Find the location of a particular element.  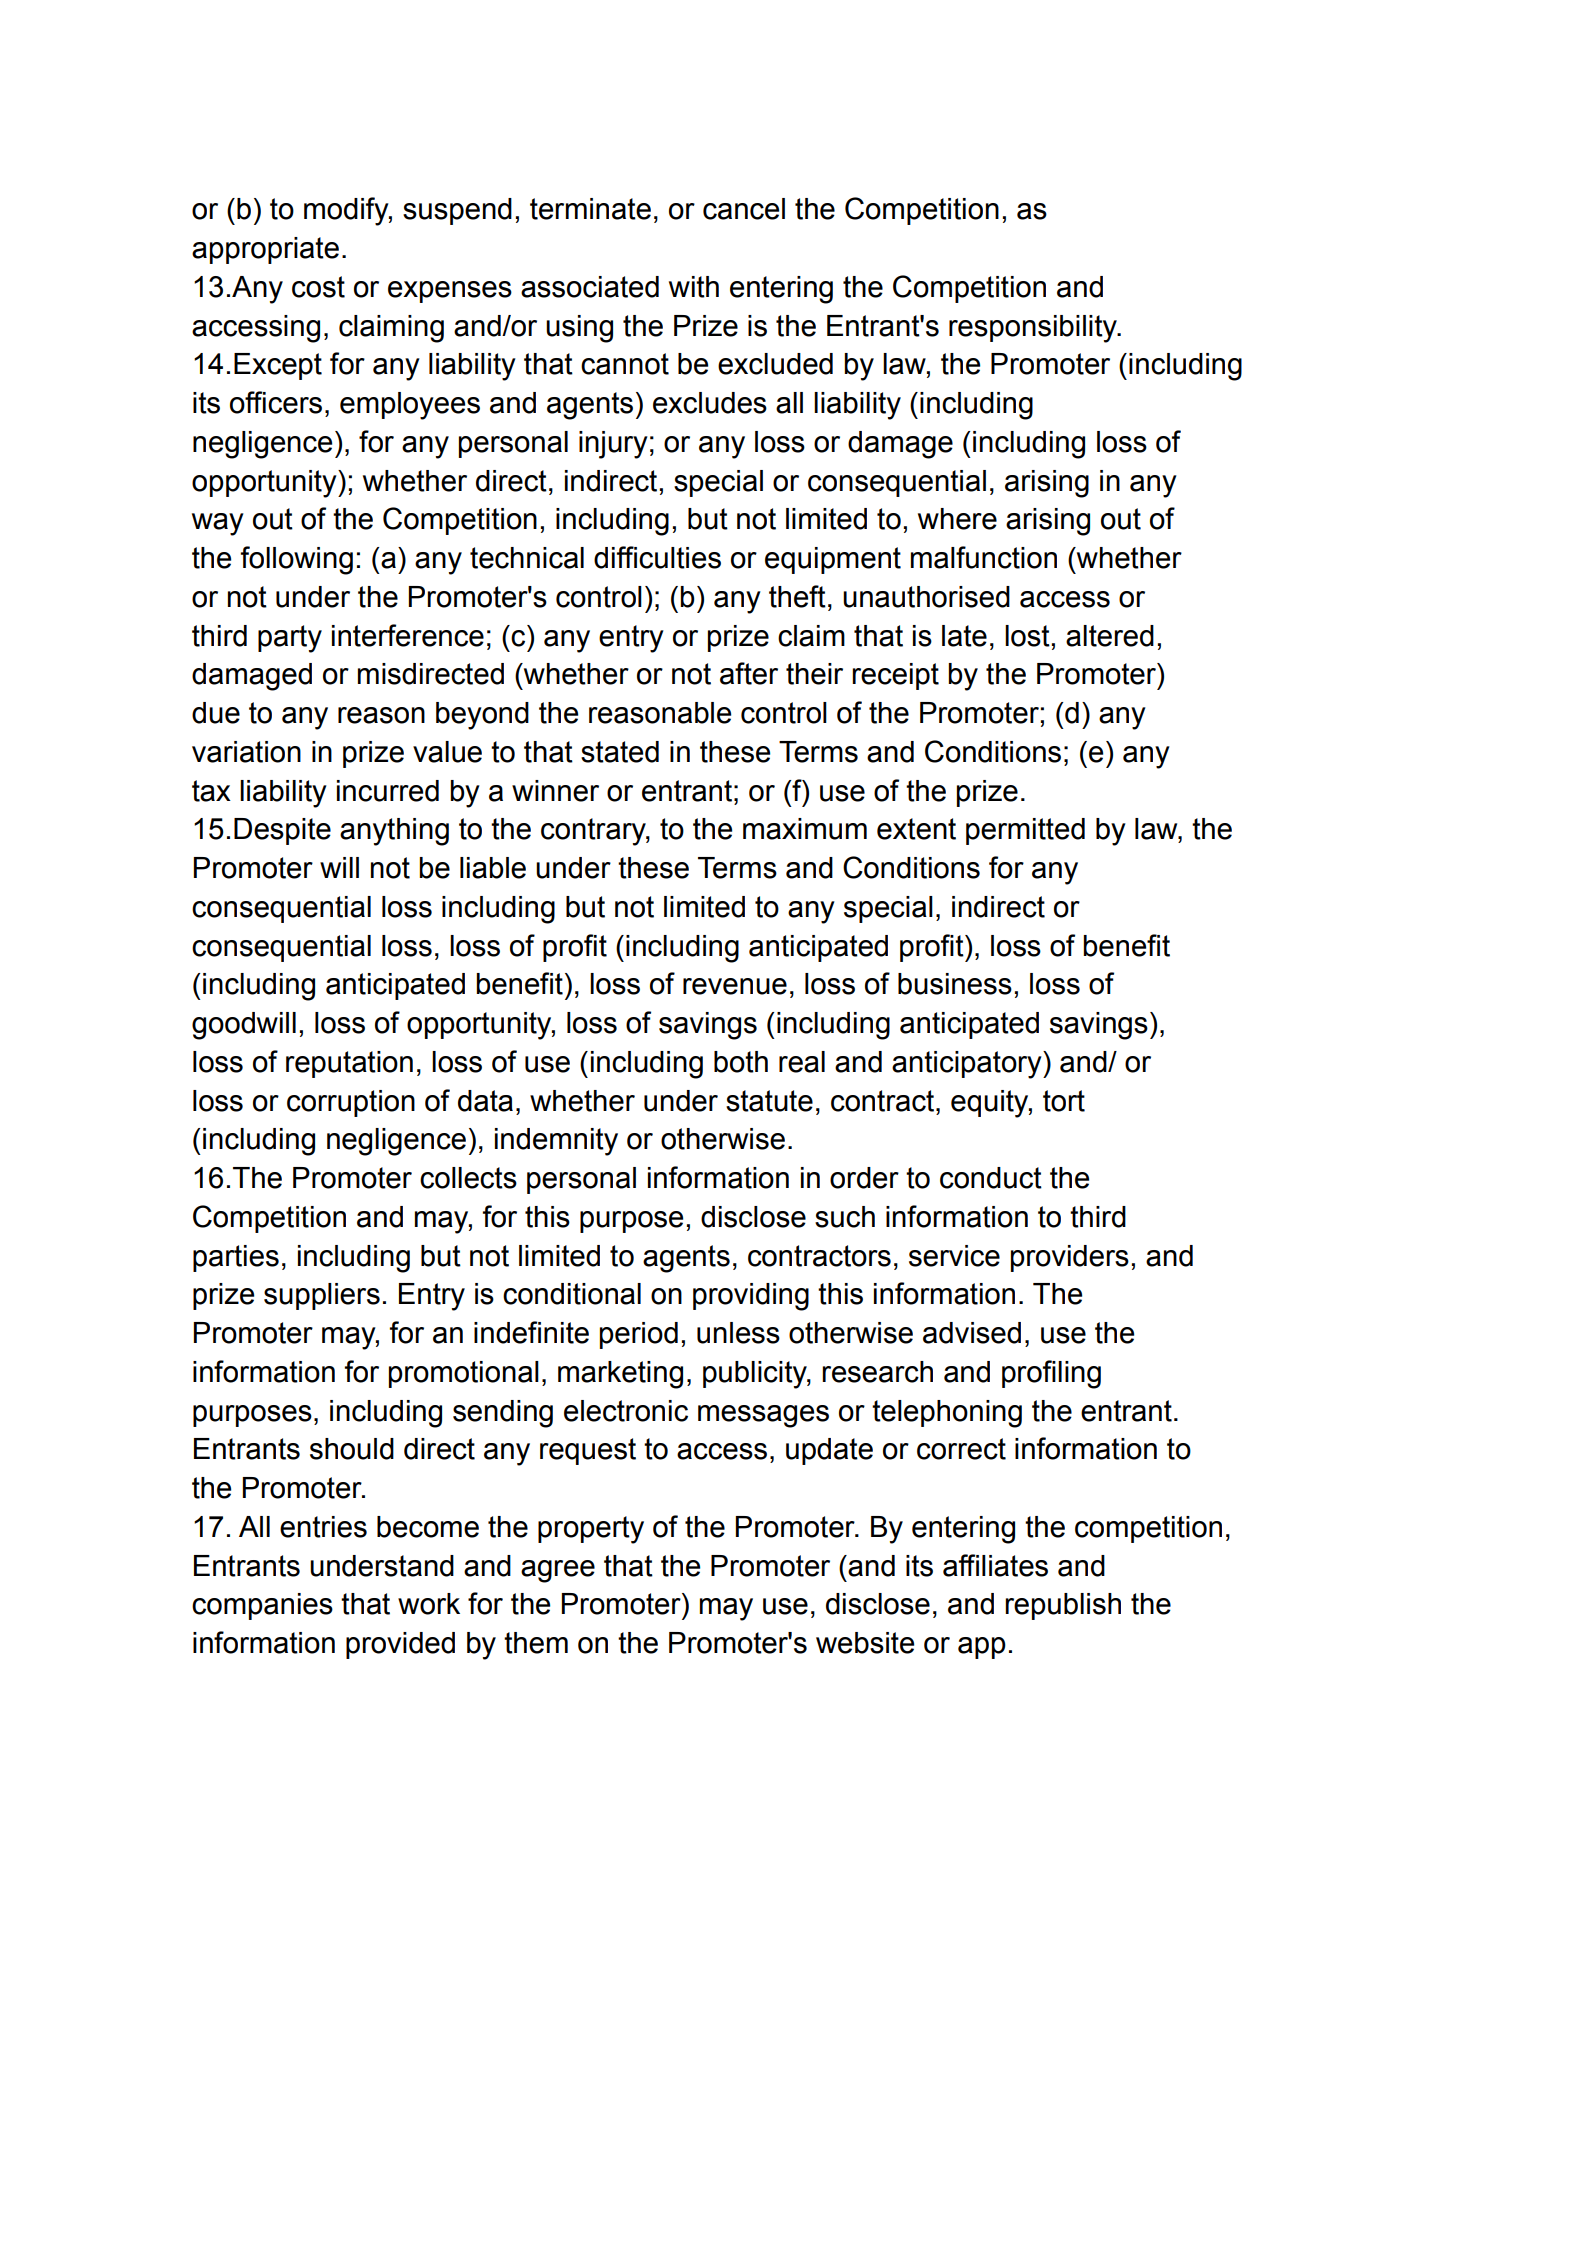

business is located at coordinates (955, 984).
